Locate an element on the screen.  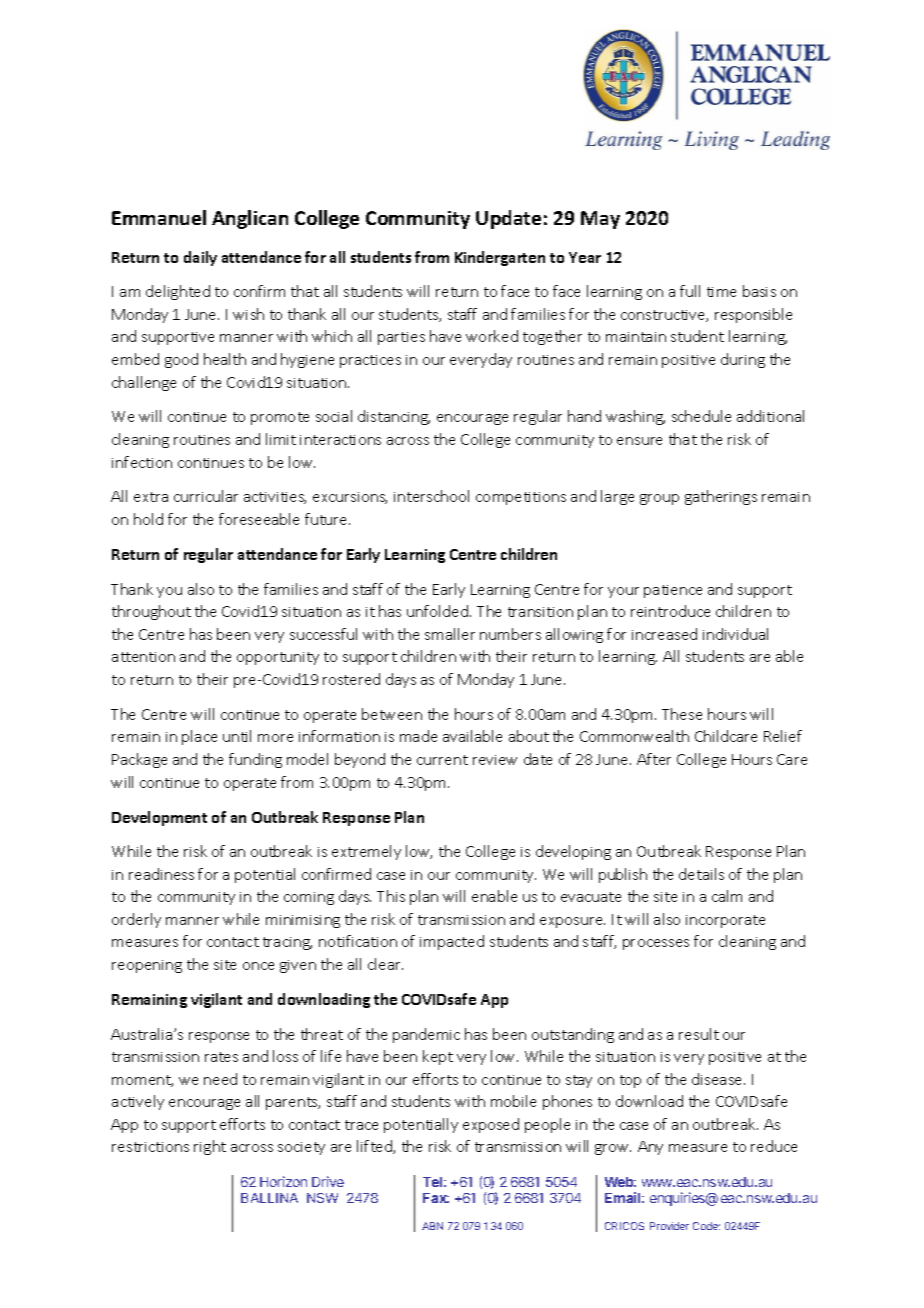
full is located at coordinates (690, 291).
